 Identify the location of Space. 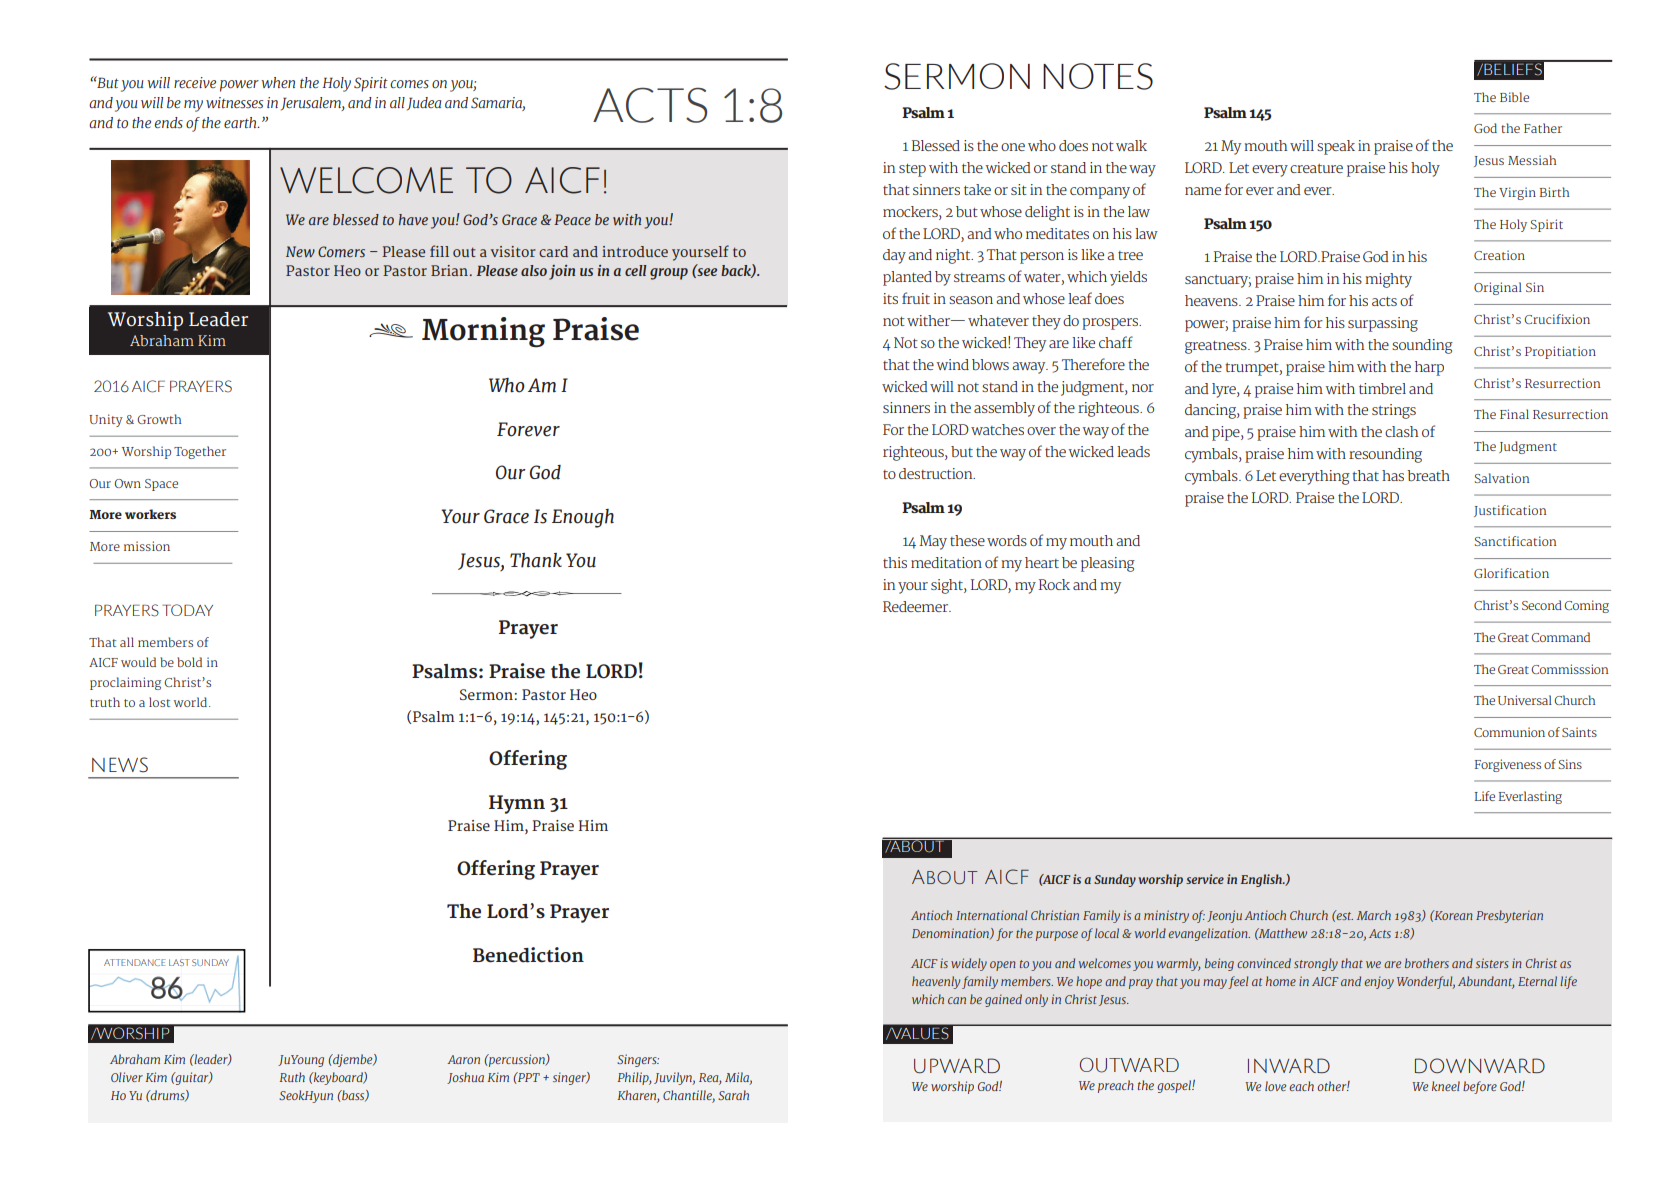
(161, 485).
